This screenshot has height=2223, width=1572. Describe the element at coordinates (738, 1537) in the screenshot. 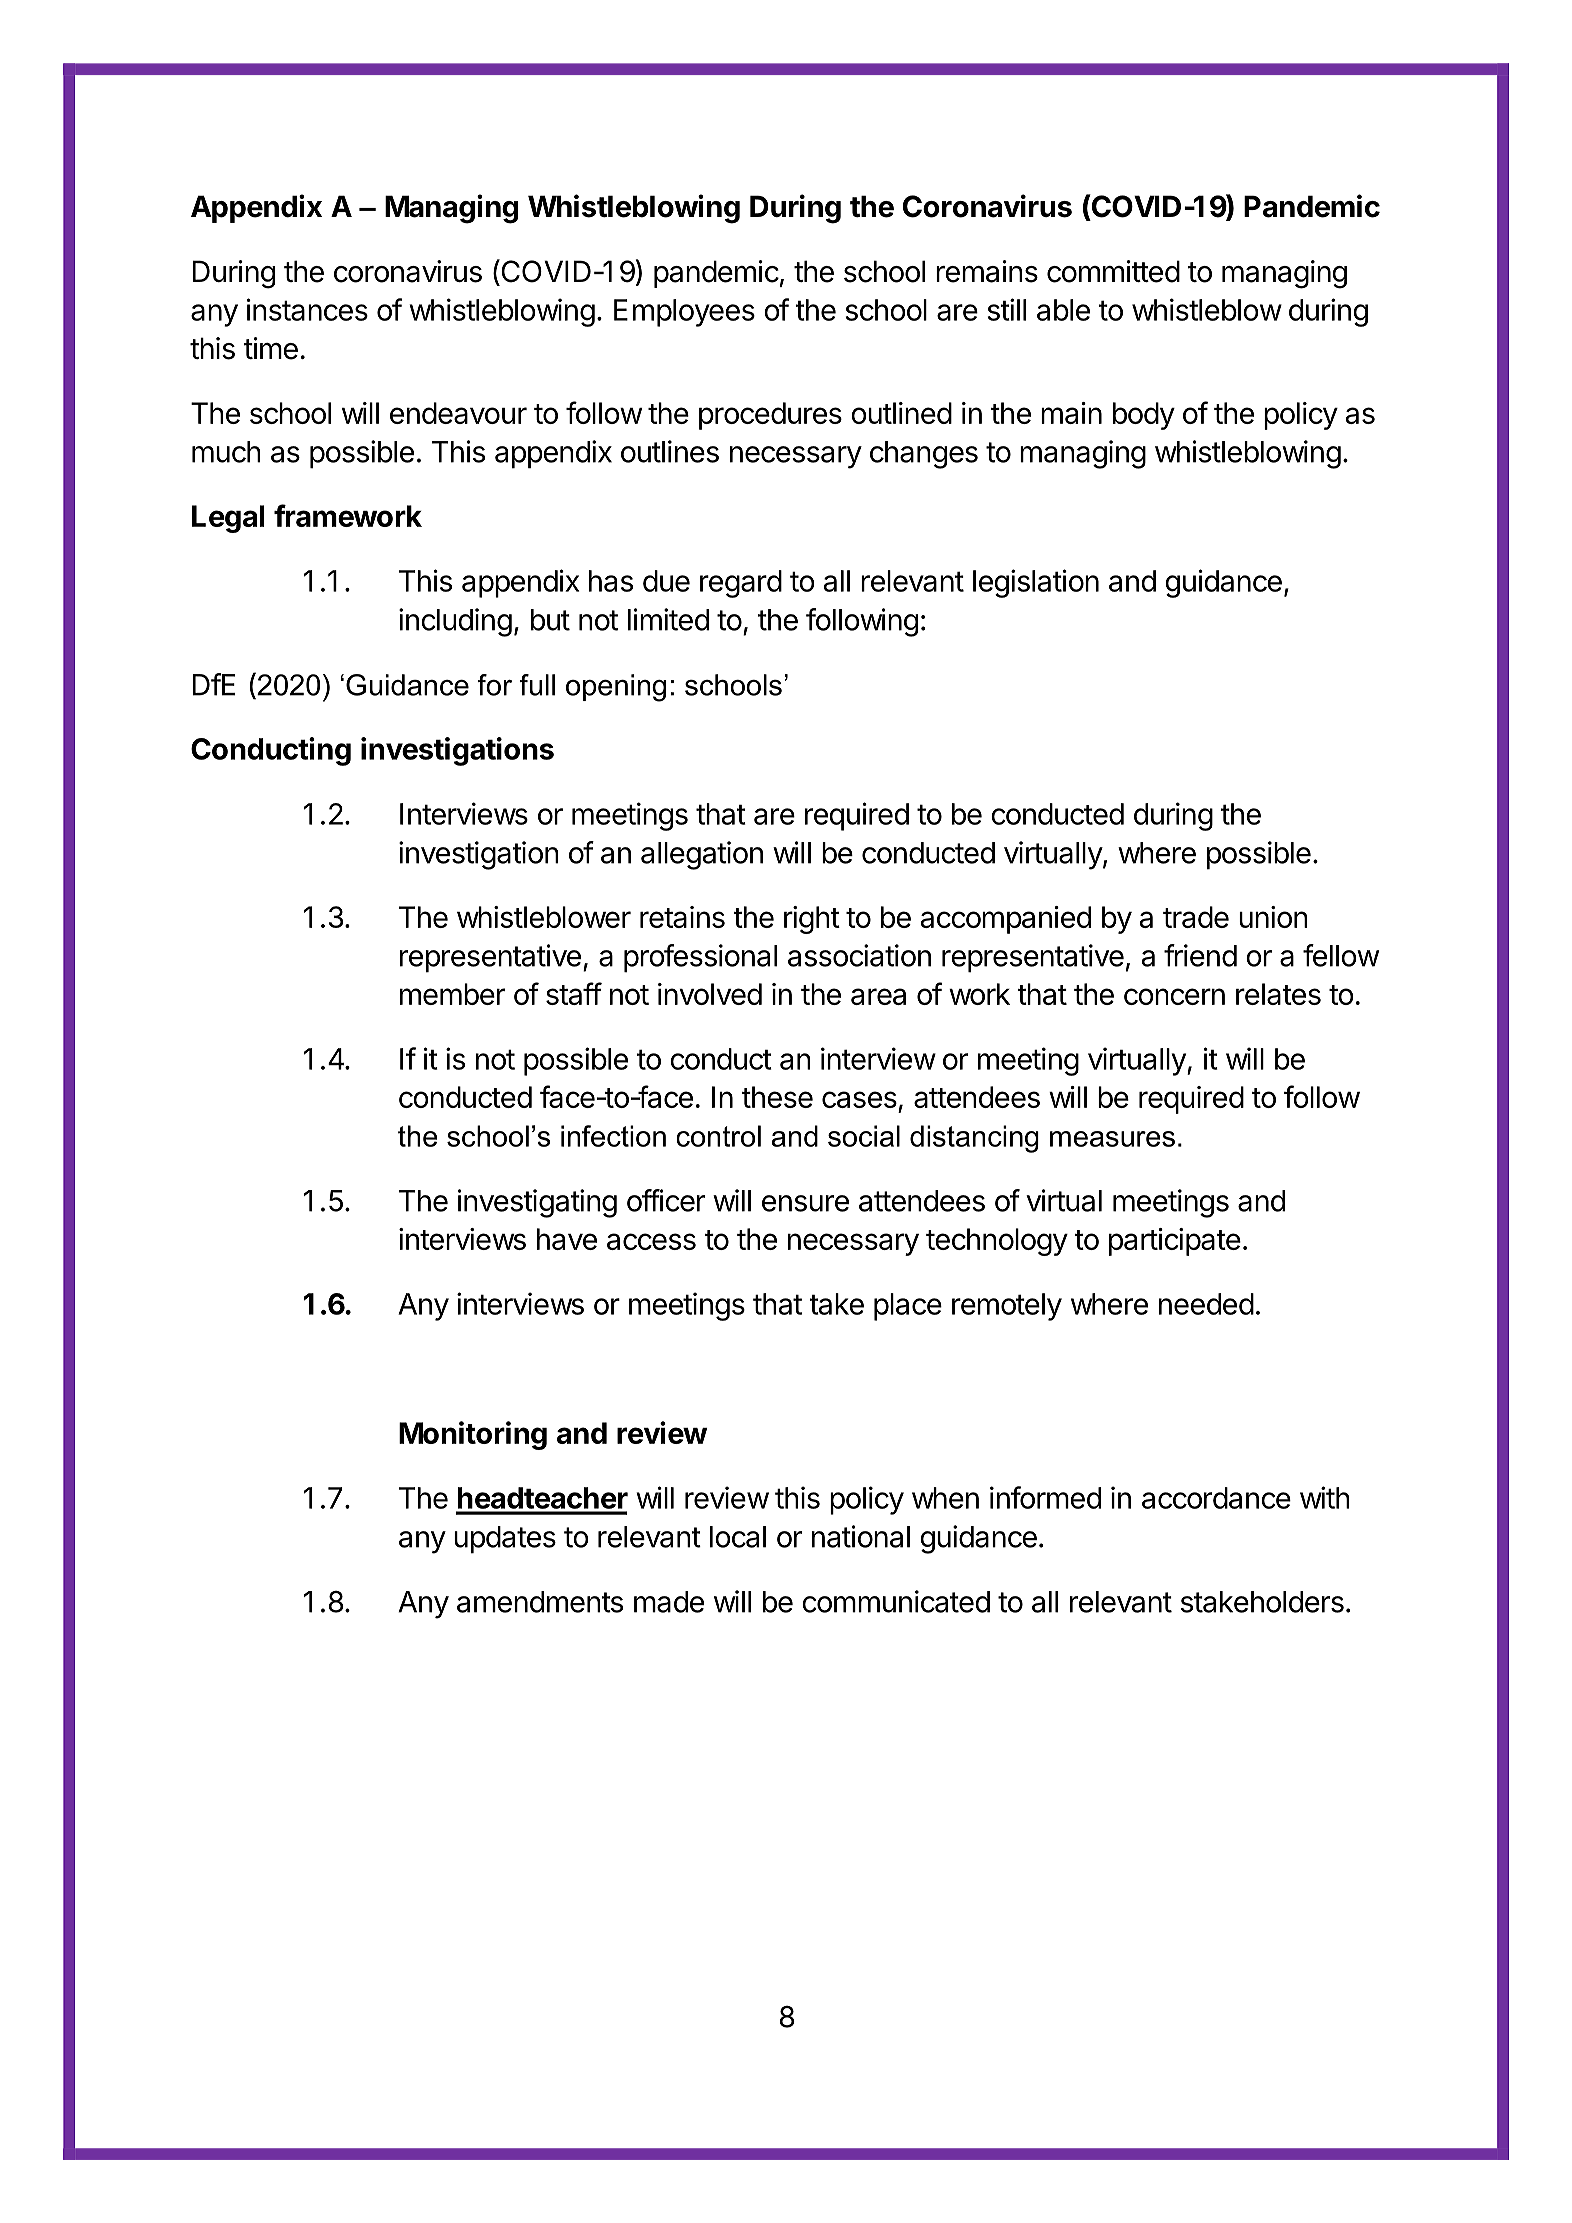

I see `local` at that location.
